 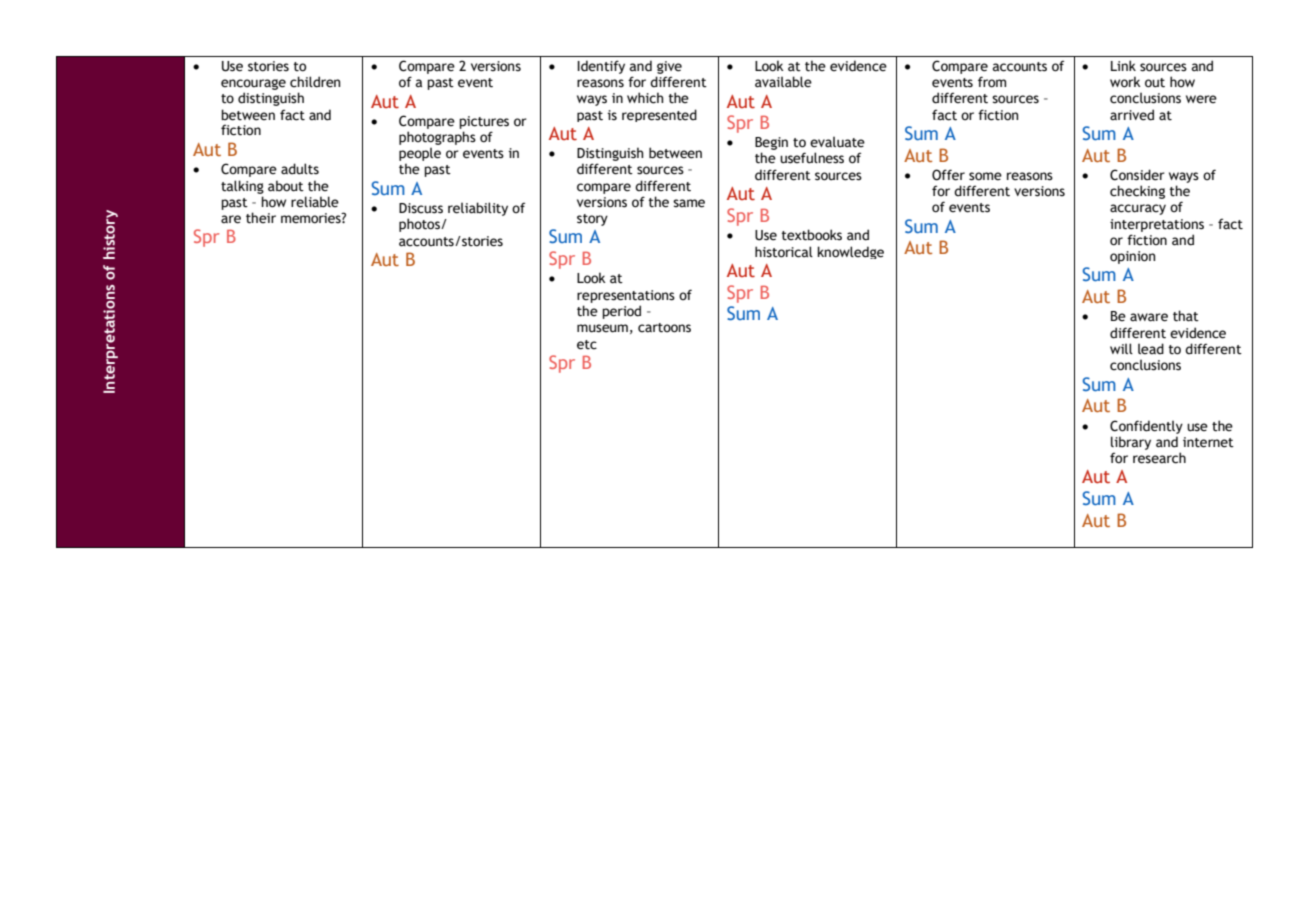 What do you see at coordinates (315, 82) in the screenshot?
I see `children` at bounding box center [315, 82].
